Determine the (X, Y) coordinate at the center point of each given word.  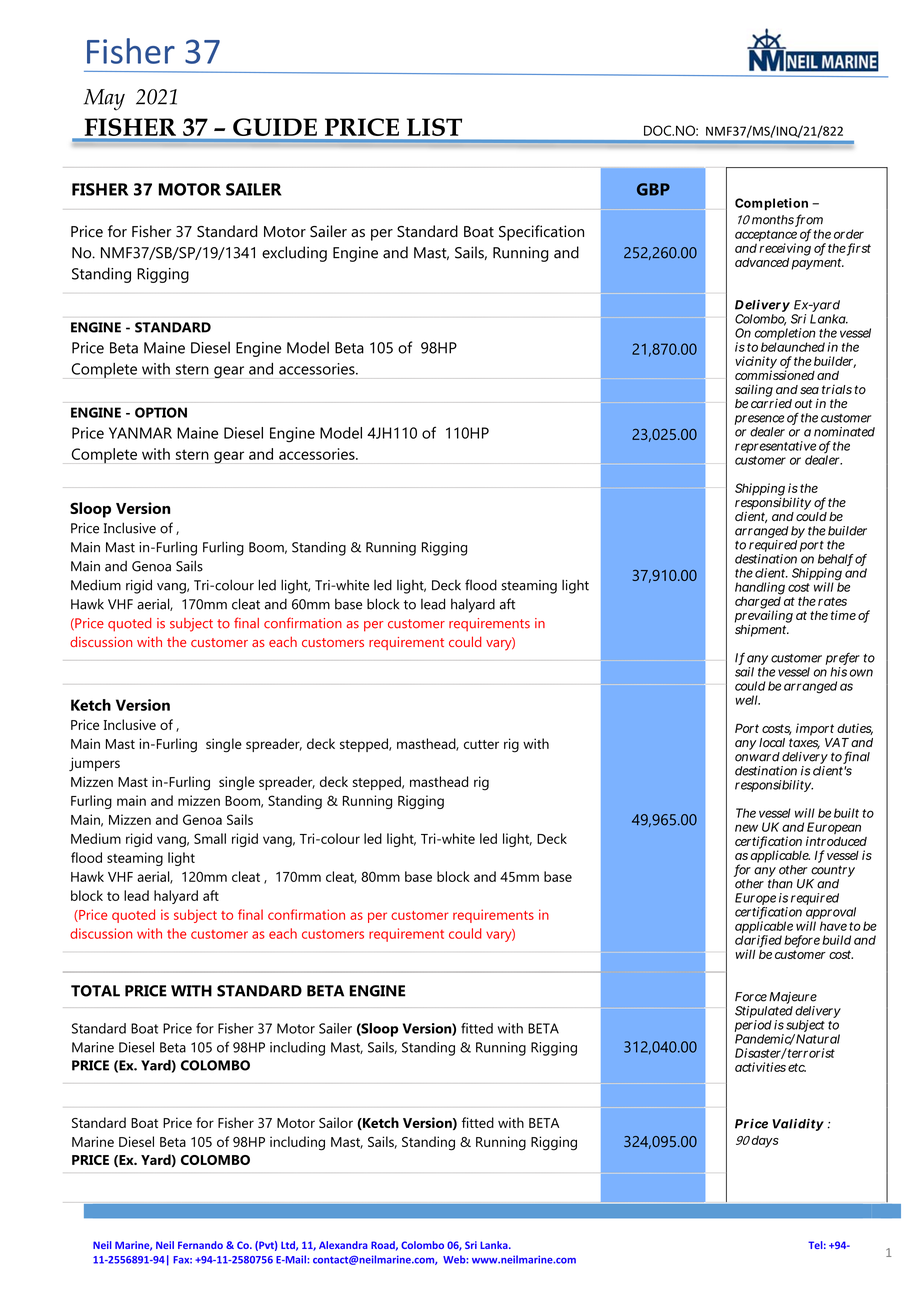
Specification (541, 233)
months (774, 221)
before (802, 941)
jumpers (94, 764)
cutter (481, 744)
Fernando (200, 1245)
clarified (758, 941)
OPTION (161, 412)
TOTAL (95, 991)
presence (759, 421)
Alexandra (343, 1245)
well (747, 700)
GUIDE (275, 127)
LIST (434, 127)
